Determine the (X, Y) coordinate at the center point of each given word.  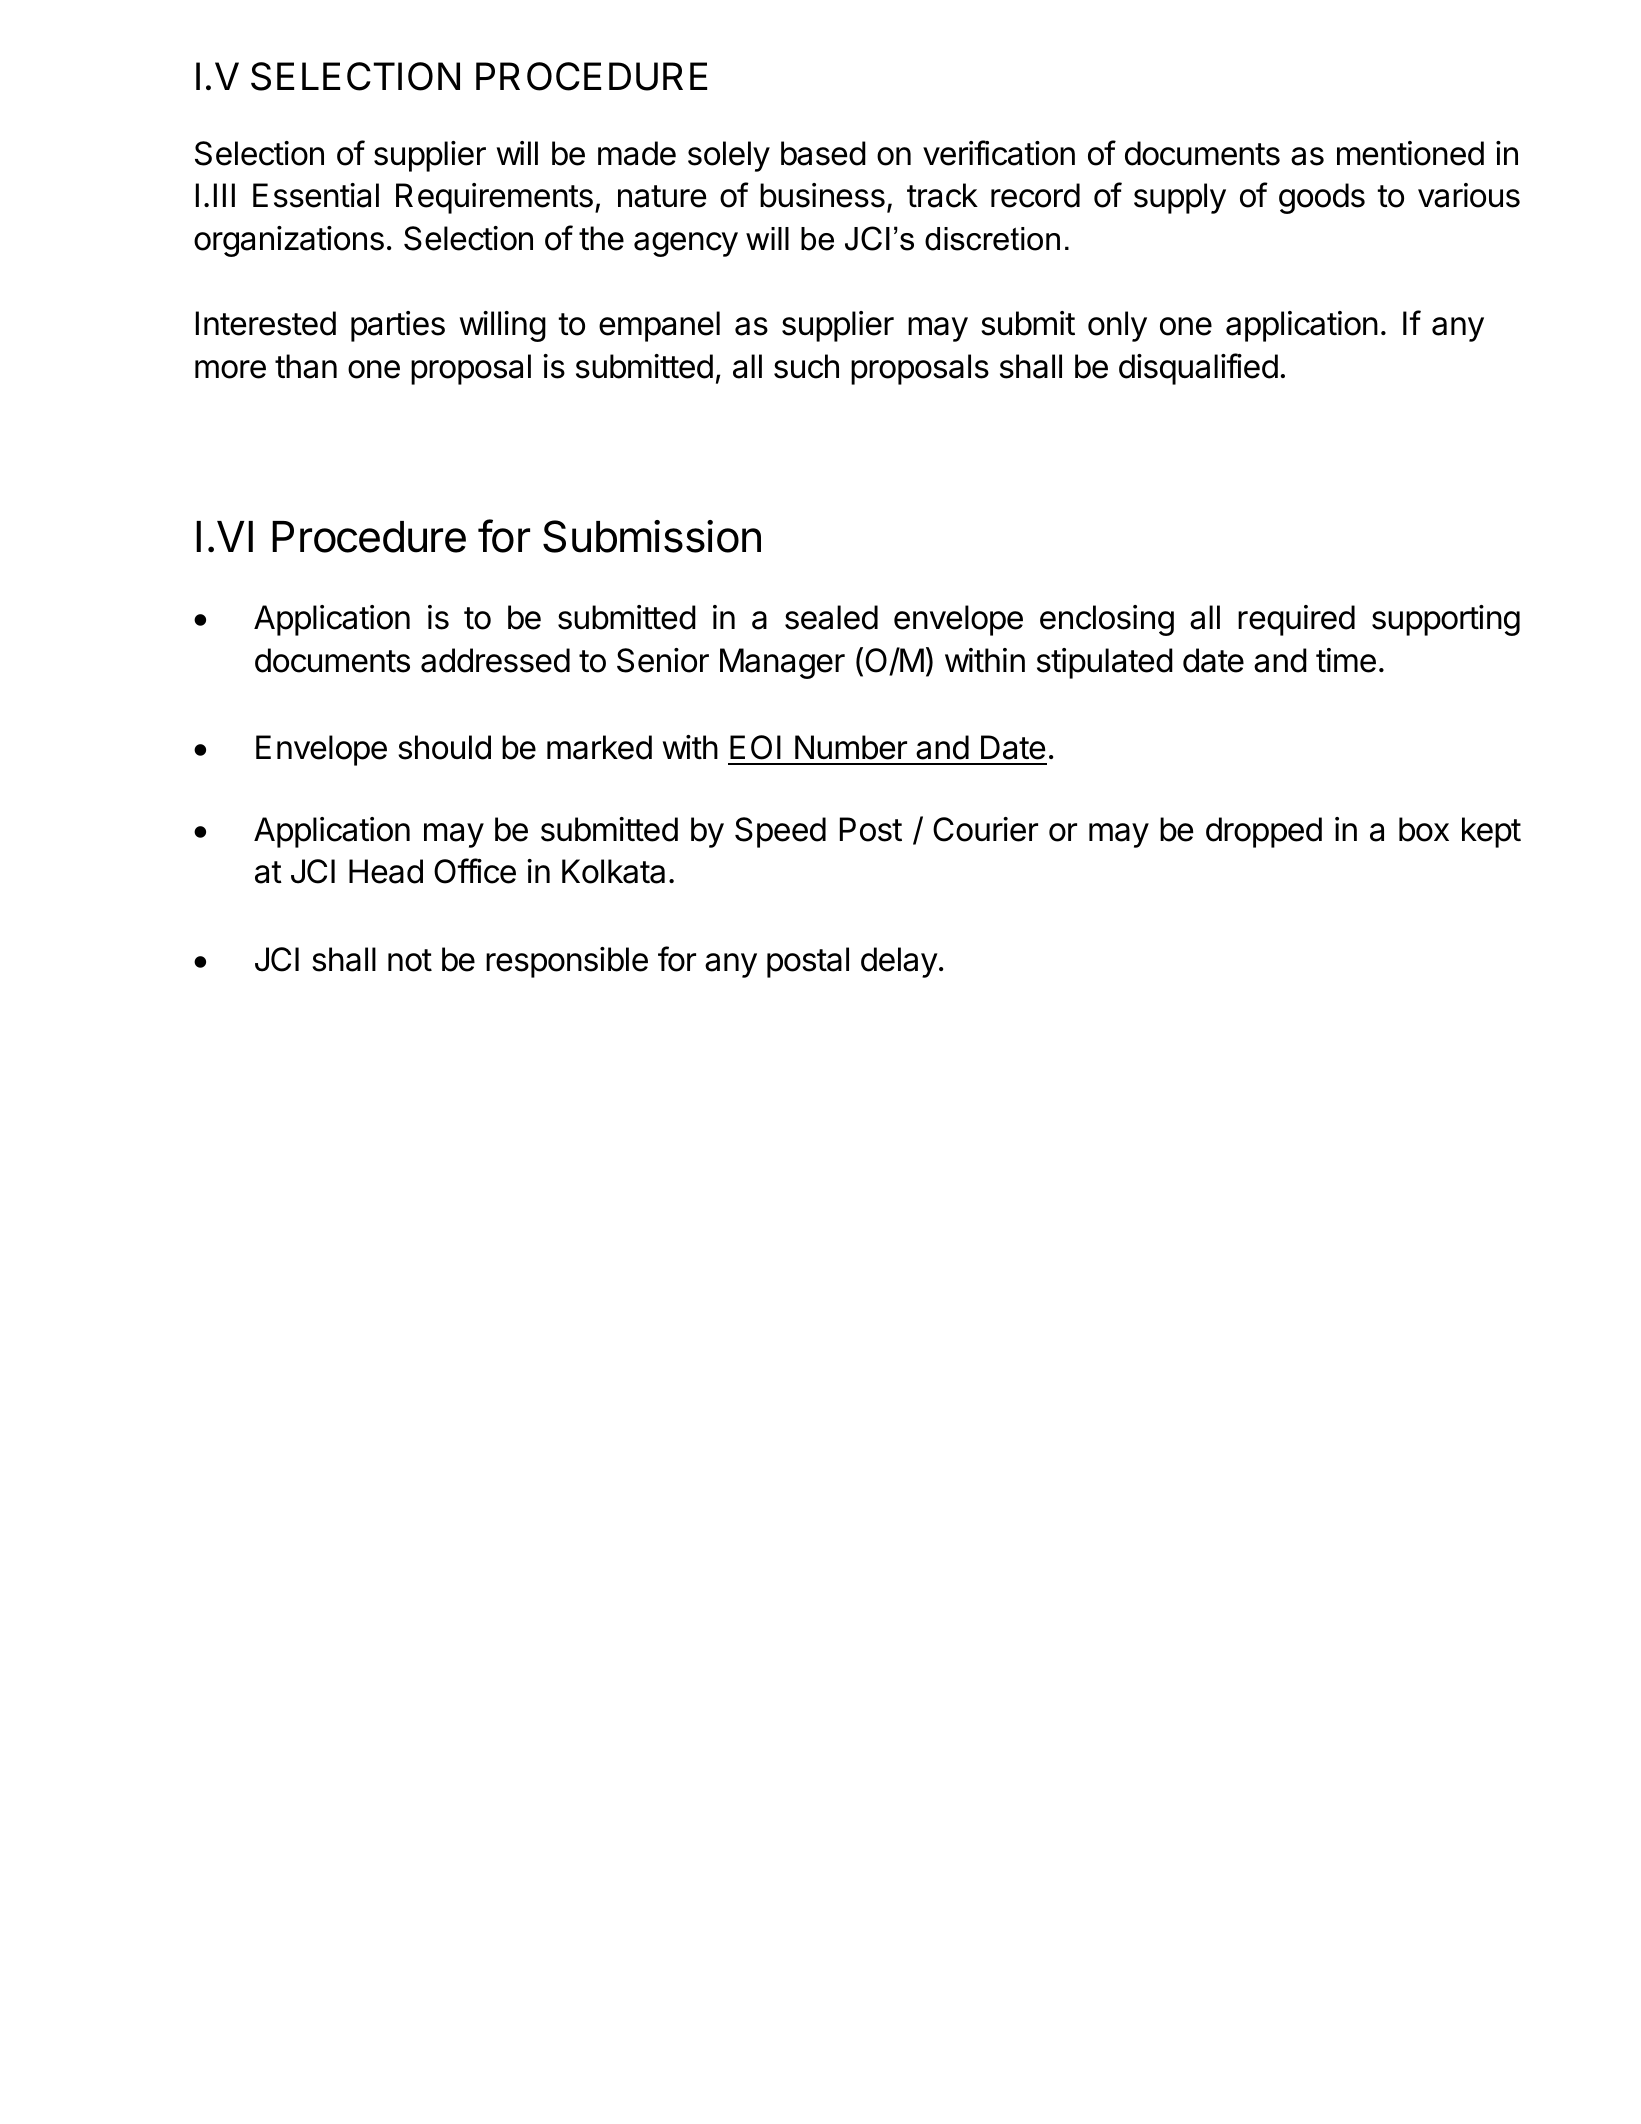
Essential (316, 195)
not (410, 960)
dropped (1264, 832)
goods (1322, 198)
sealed (831, 617)
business (822, 195)
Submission (652, 536)
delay (899, 962)
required (1296, 620)
